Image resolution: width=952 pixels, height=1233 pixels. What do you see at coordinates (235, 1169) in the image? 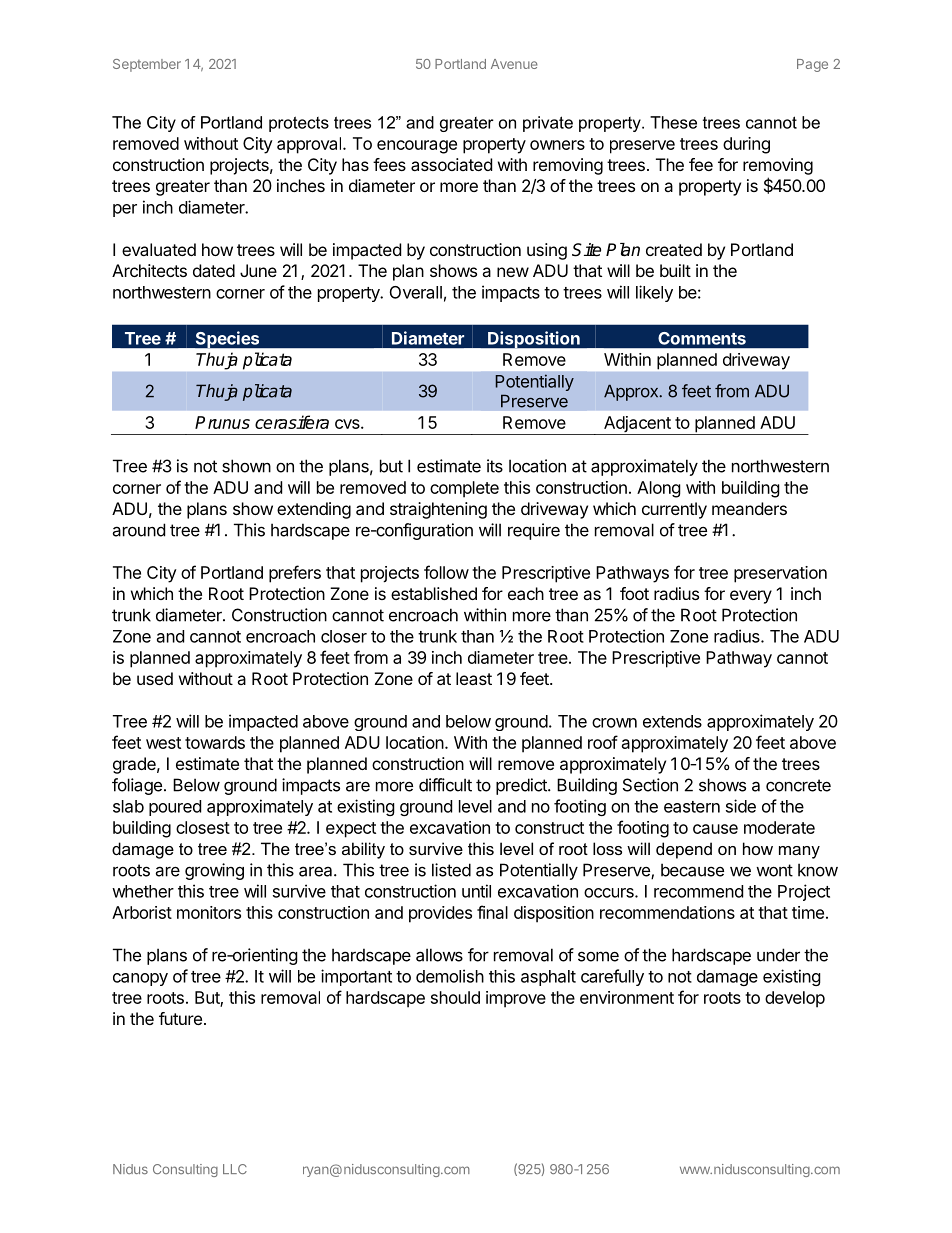
I see `LLC` at bounding box center [235, 1169].
